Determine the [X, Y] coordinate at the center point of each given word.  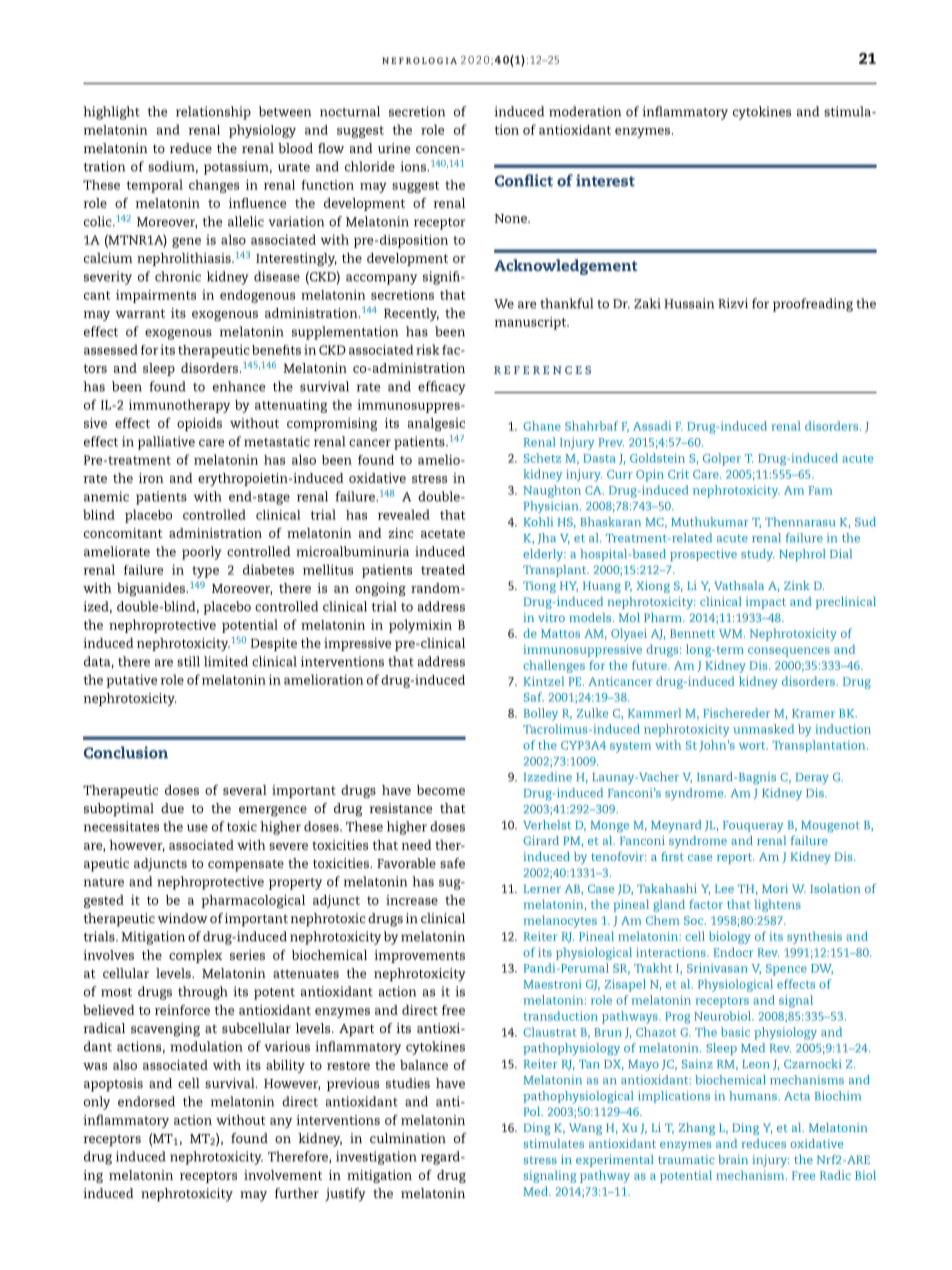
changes [214, 186]
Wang [585, 1129]
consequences [789, 652]
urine [394, 148]
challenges [554, 666]
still [188, 661]
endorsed [146, 1101]
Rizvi [733, 303]
